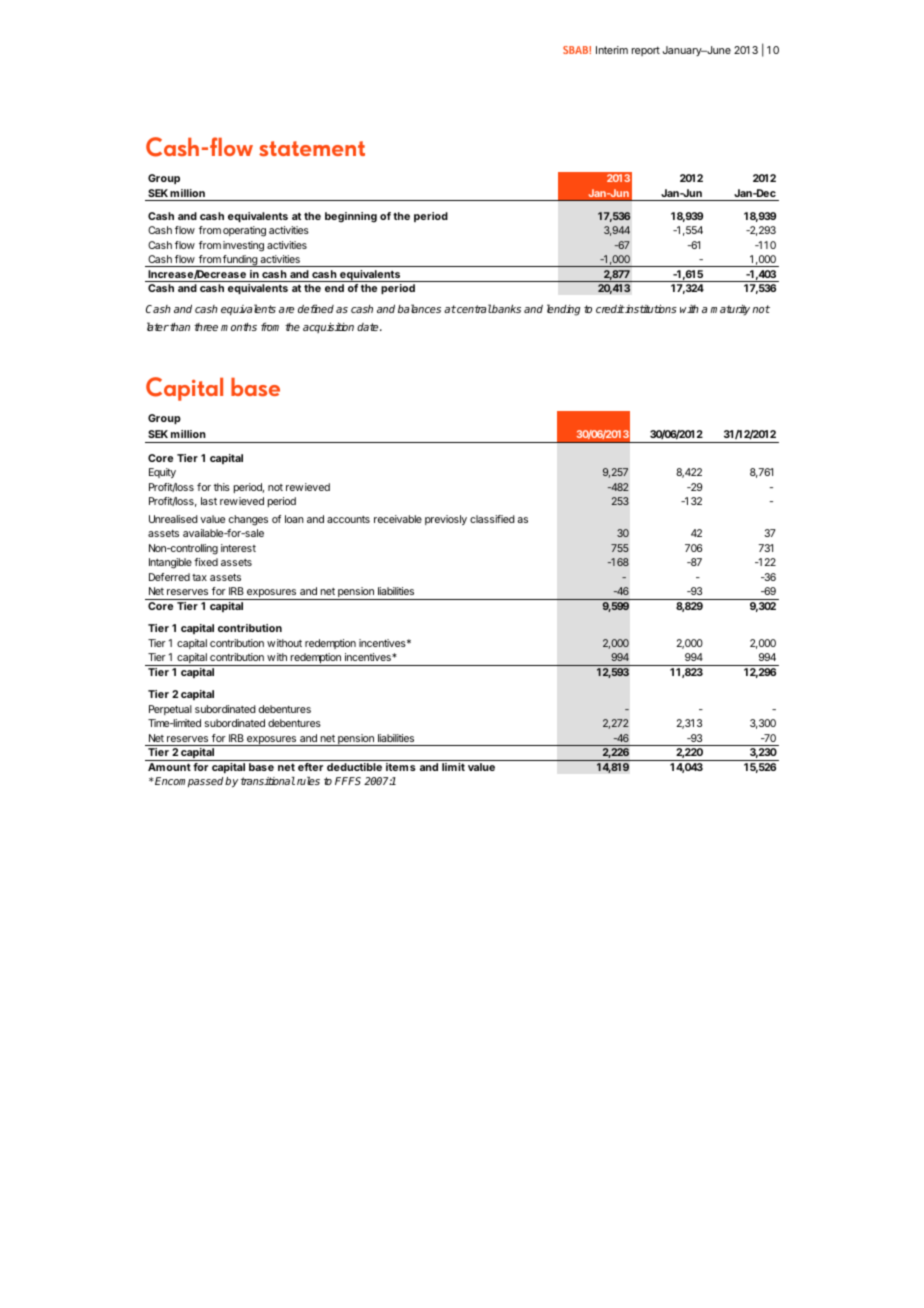  What do you see at coordinates (199, 577) in the image?
I see `tax` at bounding box center [199, 577].
